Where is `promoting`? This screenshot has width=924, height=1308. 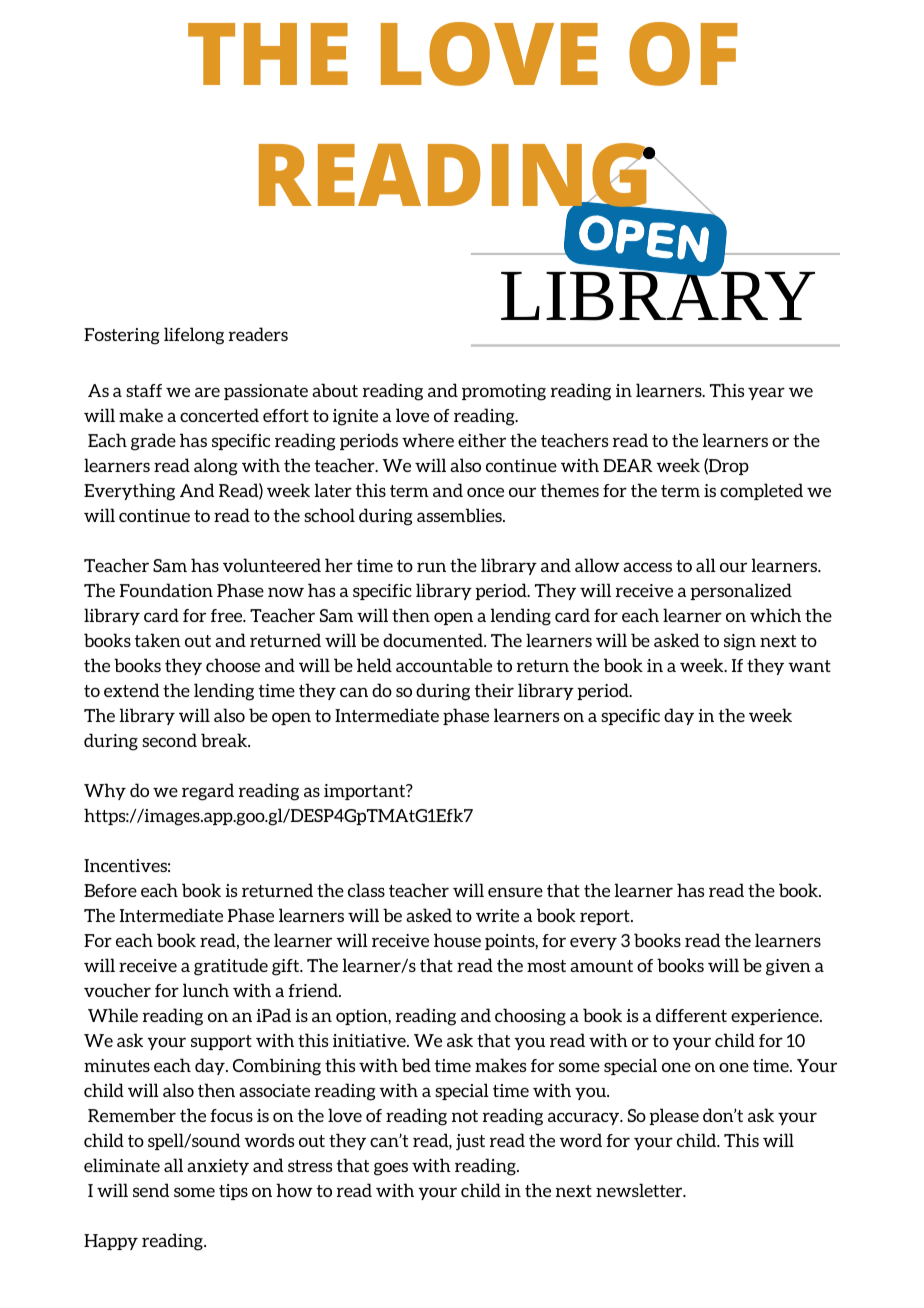 promoting is located at coordinates (504, 392).
